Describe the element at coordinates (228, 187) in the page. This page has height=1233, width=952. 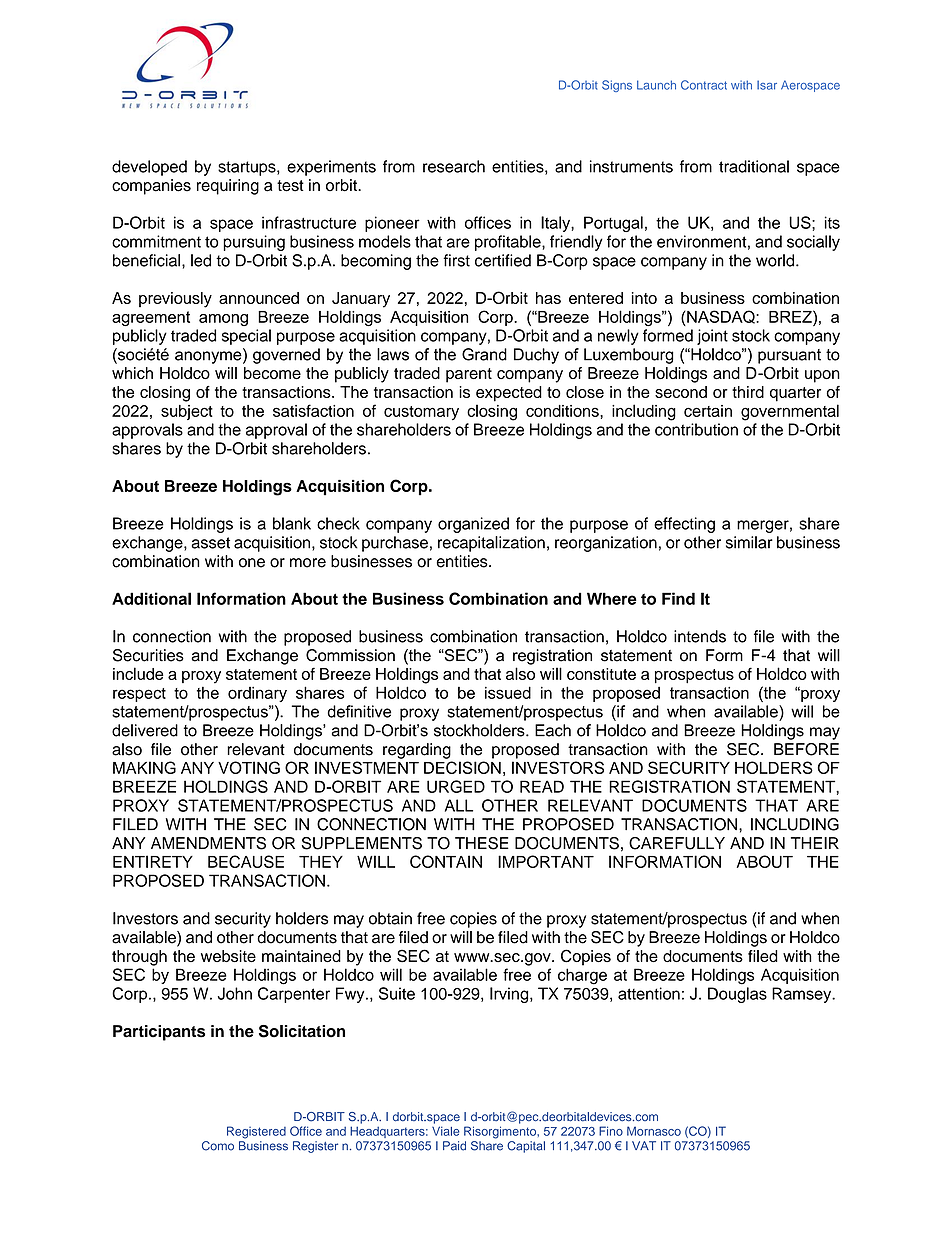
I see `requiring` at that location.
